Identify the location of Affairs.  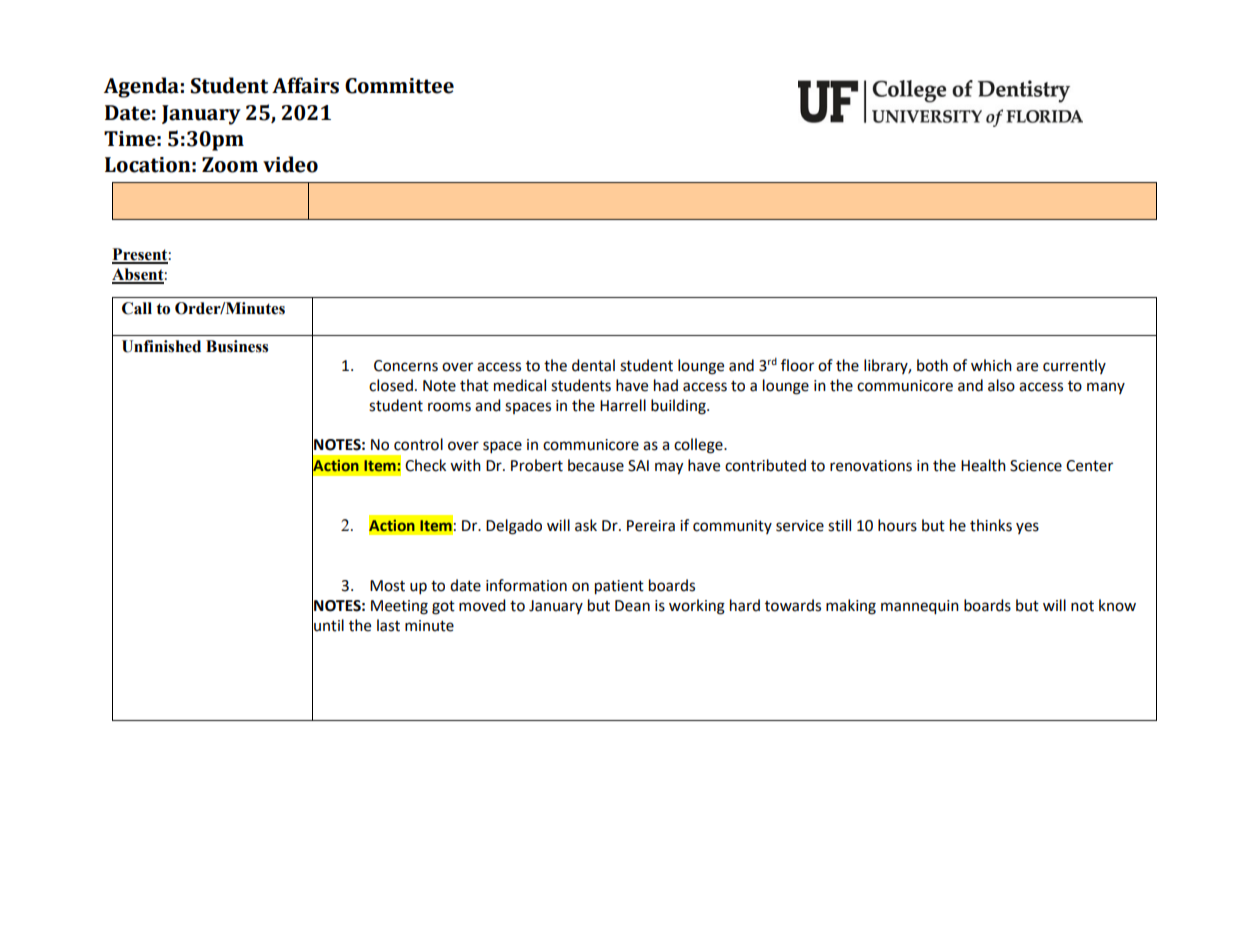
(305, 85).
